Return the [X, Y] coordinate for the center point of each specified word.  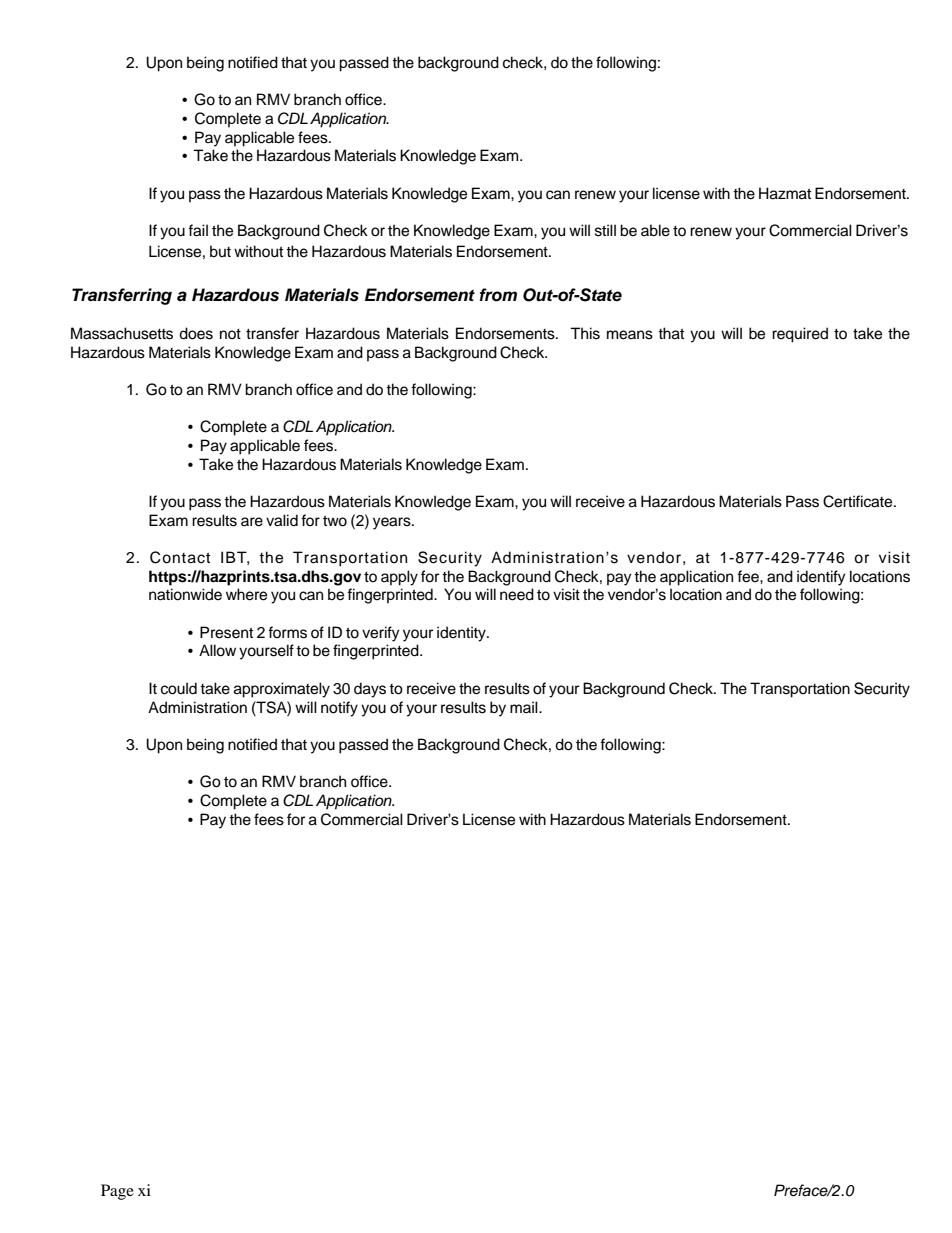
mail [525, 707]
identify [821, 578]
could [179, 688]
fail [198, 230]
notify [339, 709]
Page [117, 1192]
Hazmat [785, 193]
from [498, 295]
